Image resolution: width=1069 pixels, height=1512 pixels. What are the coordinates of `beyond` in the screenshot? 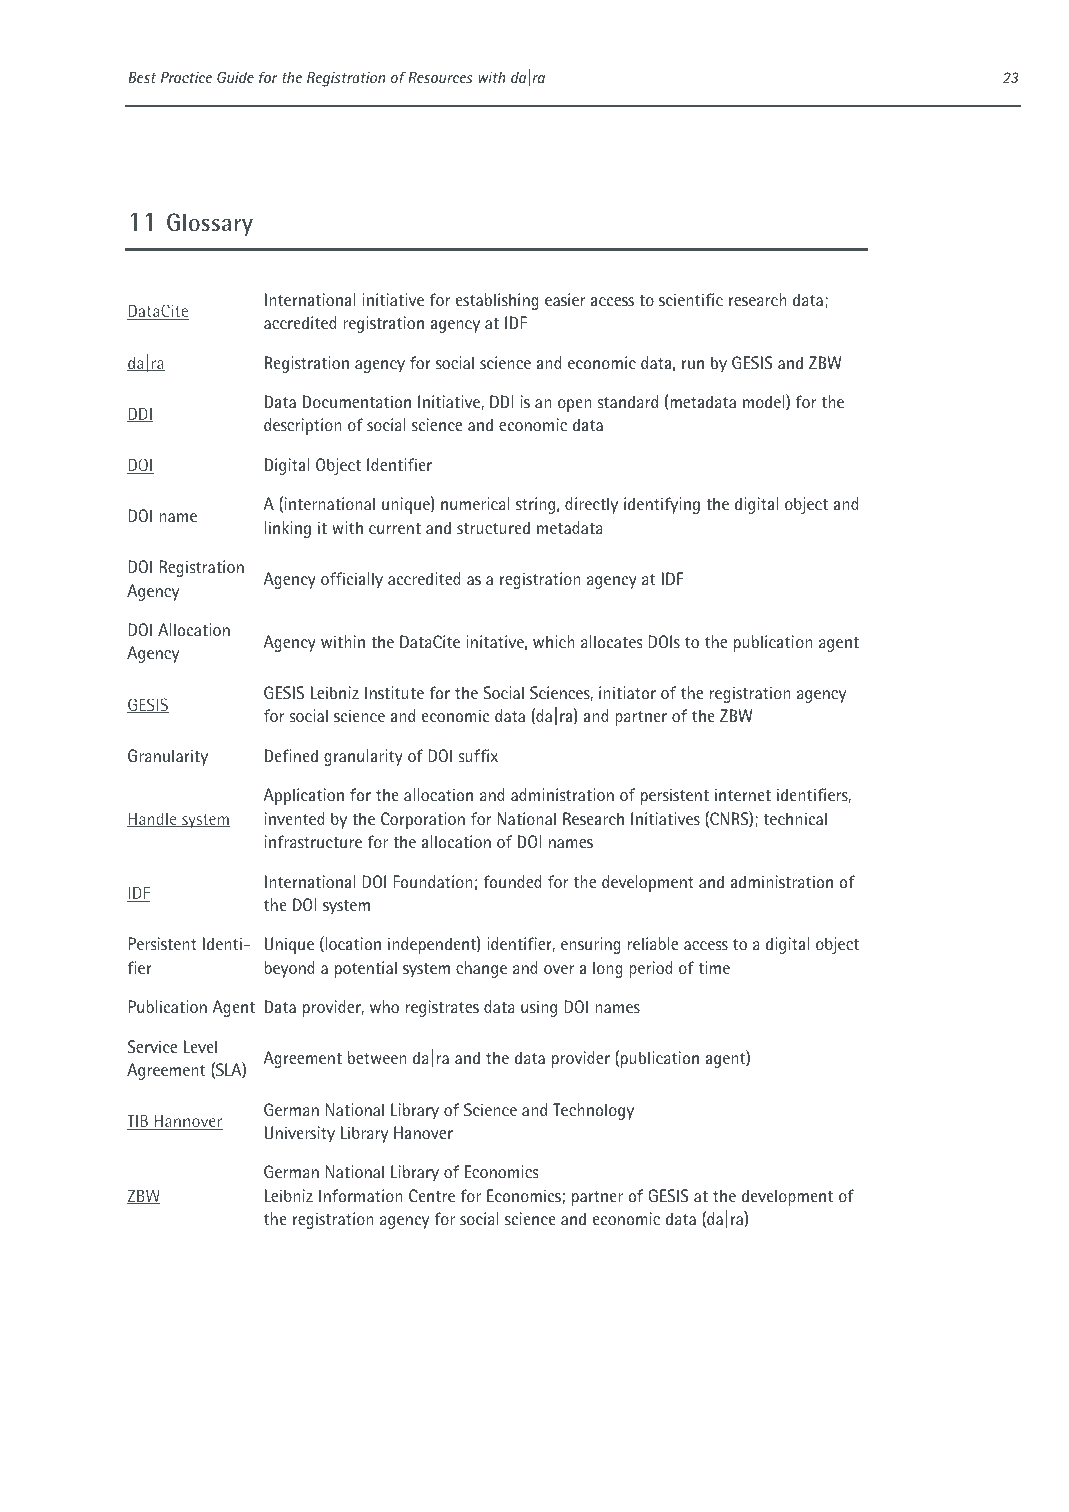 It's located at (289, 969).
